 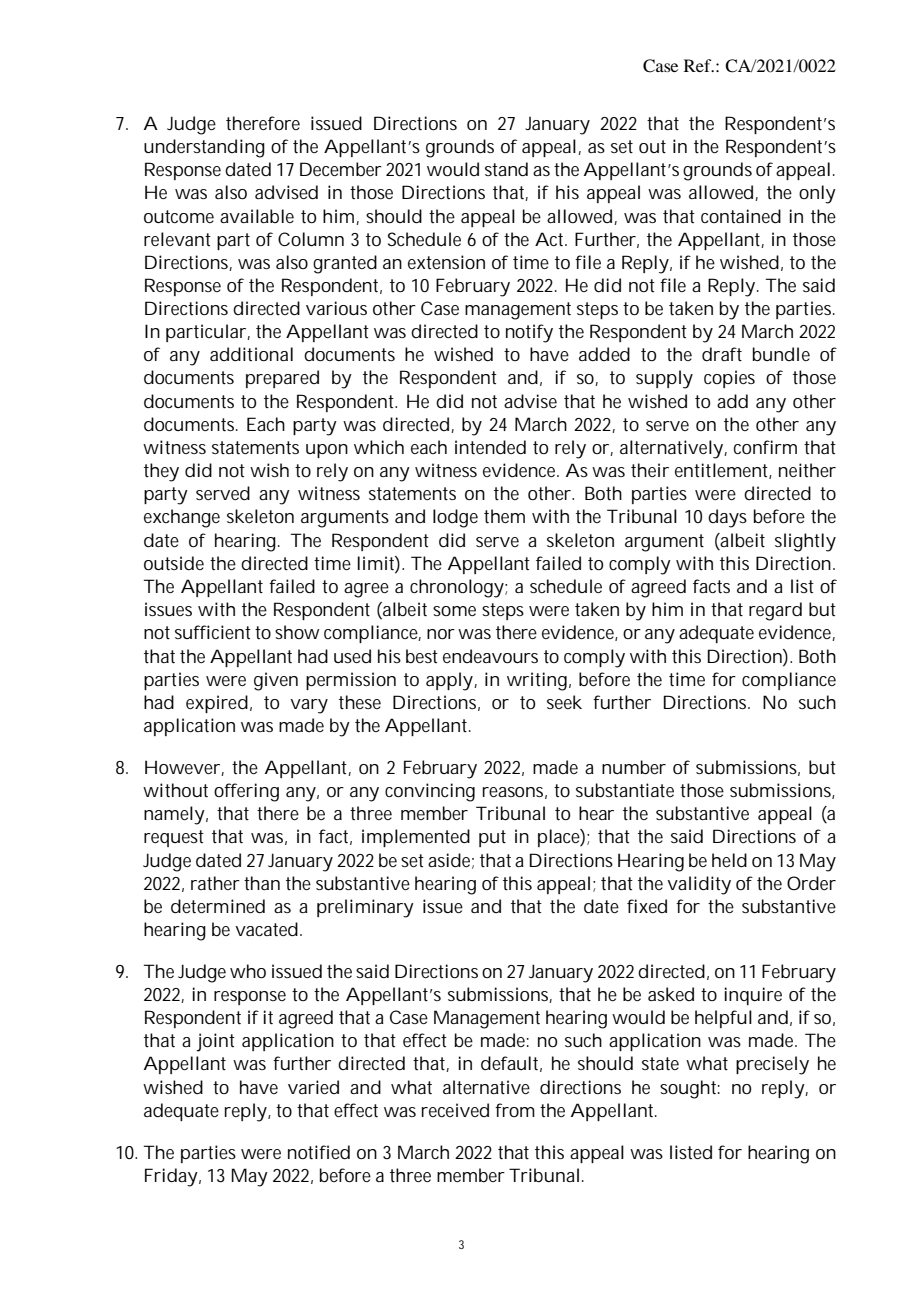 What do you see at coordinates (504, 516) in the screenshot?
I see `them` at bounding box center [504, 516].
